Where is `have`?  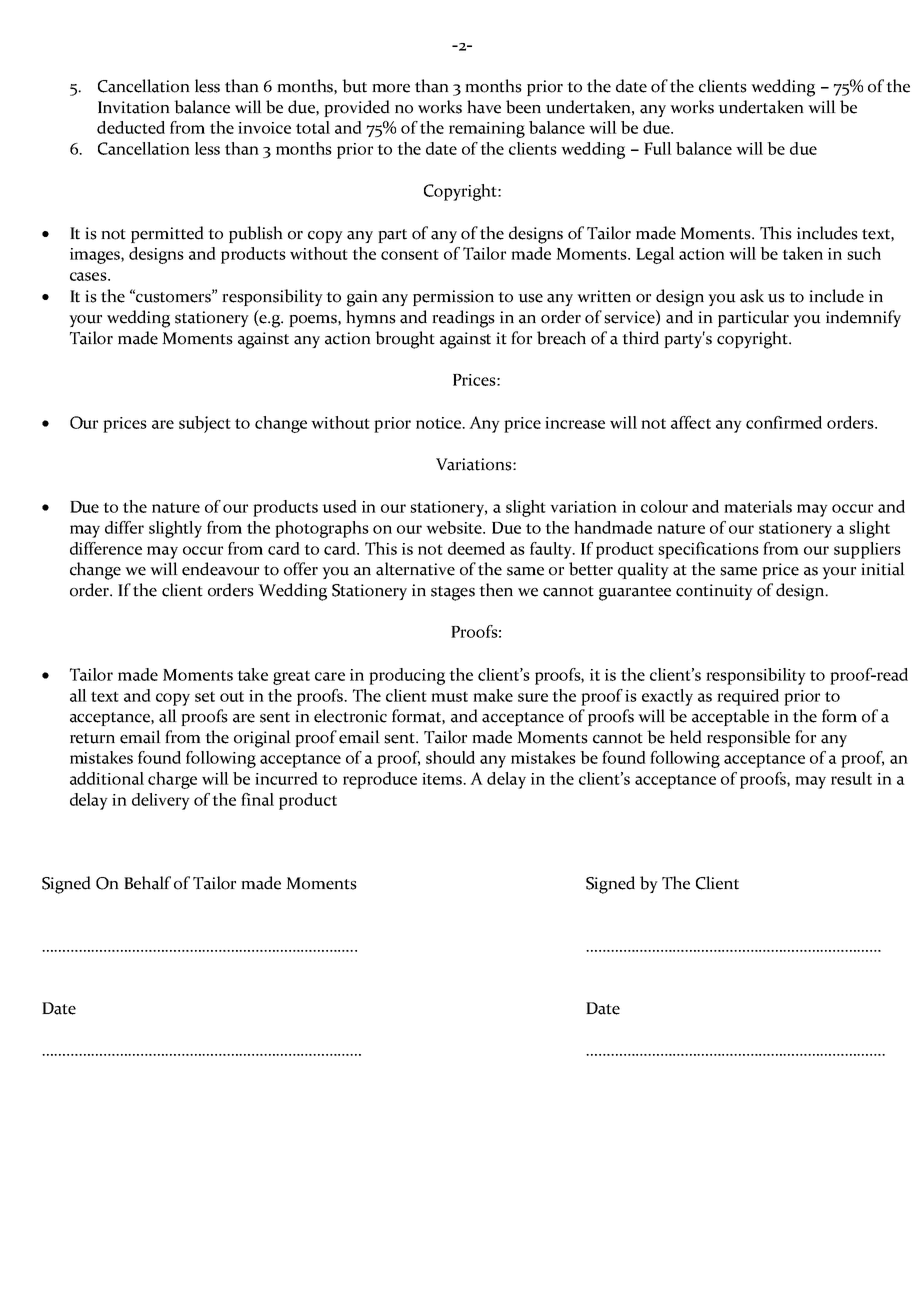 have is located at coordinates (484, 107).
